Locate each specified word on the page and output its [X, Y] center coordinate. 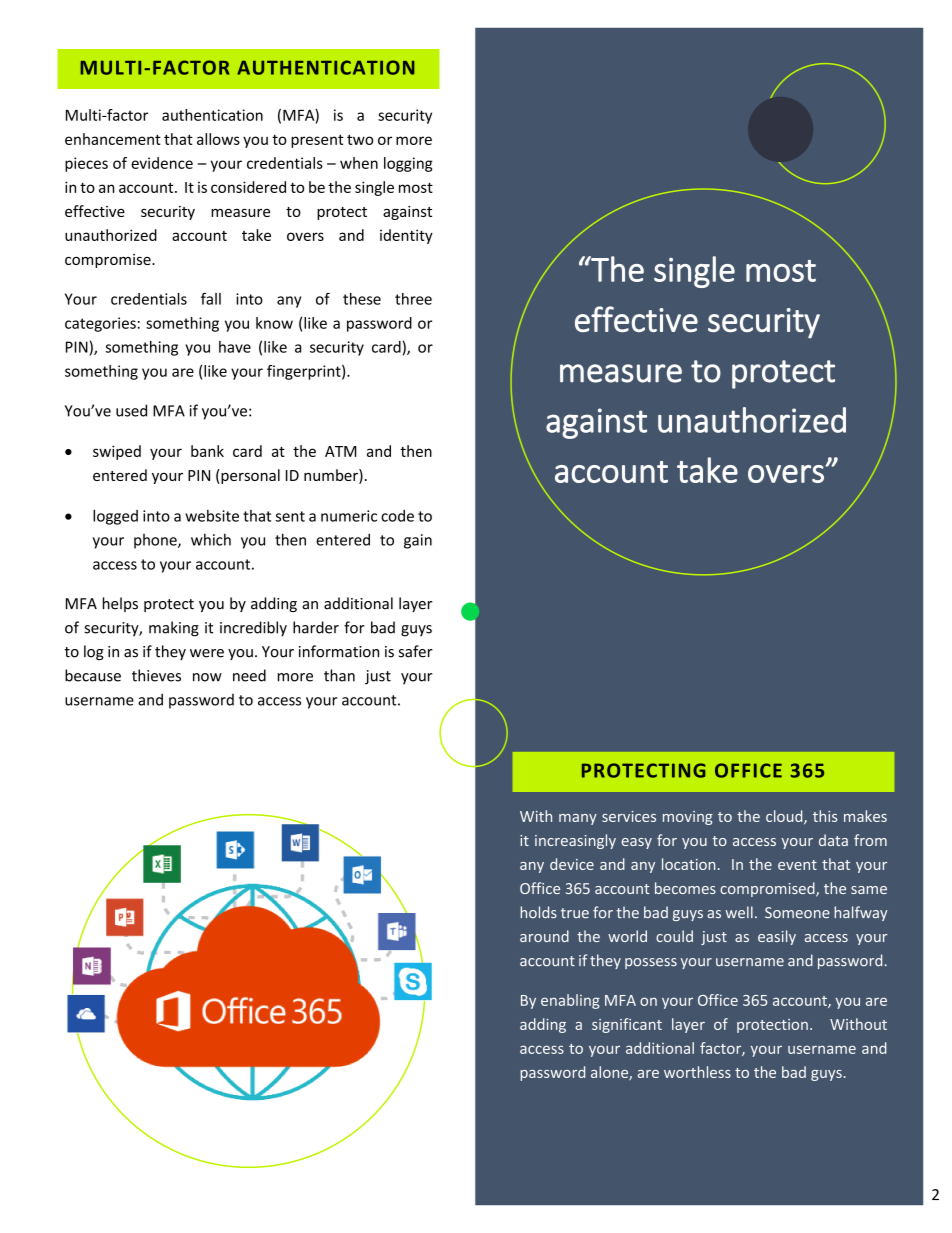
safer [416, 651]
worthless [697, 1072]
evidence [162, 163]
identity [406, 236]
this [825, 816]
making [174, 629]
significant [627, 1025]
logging [408, 164]
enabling [570, 1001]
